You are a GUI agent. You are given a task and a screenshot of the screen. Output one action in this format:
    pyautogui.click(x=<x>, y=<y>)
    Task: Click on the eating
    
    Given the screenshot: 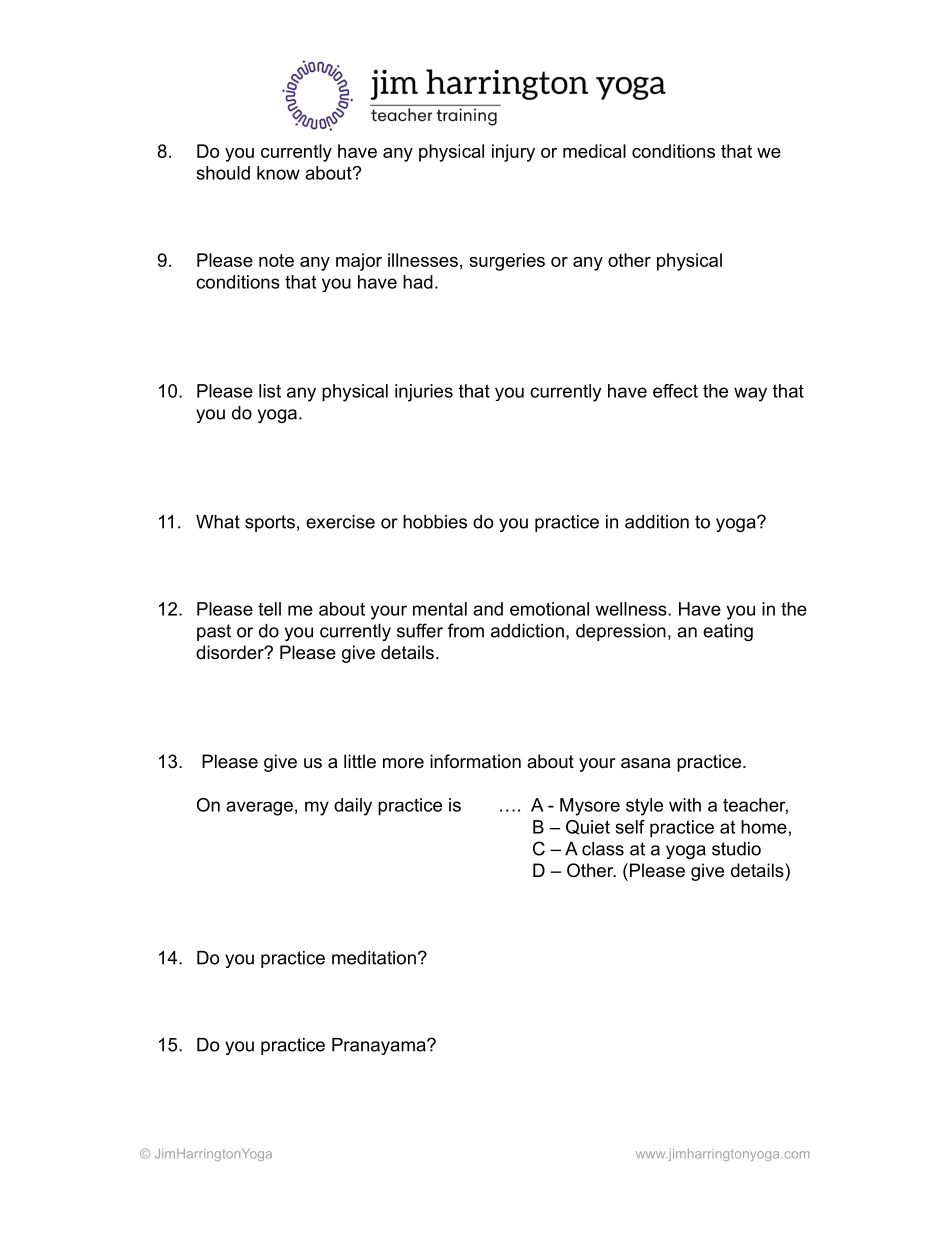 What is the action you would take?
    pyautogui.click(x=728, y=632)
